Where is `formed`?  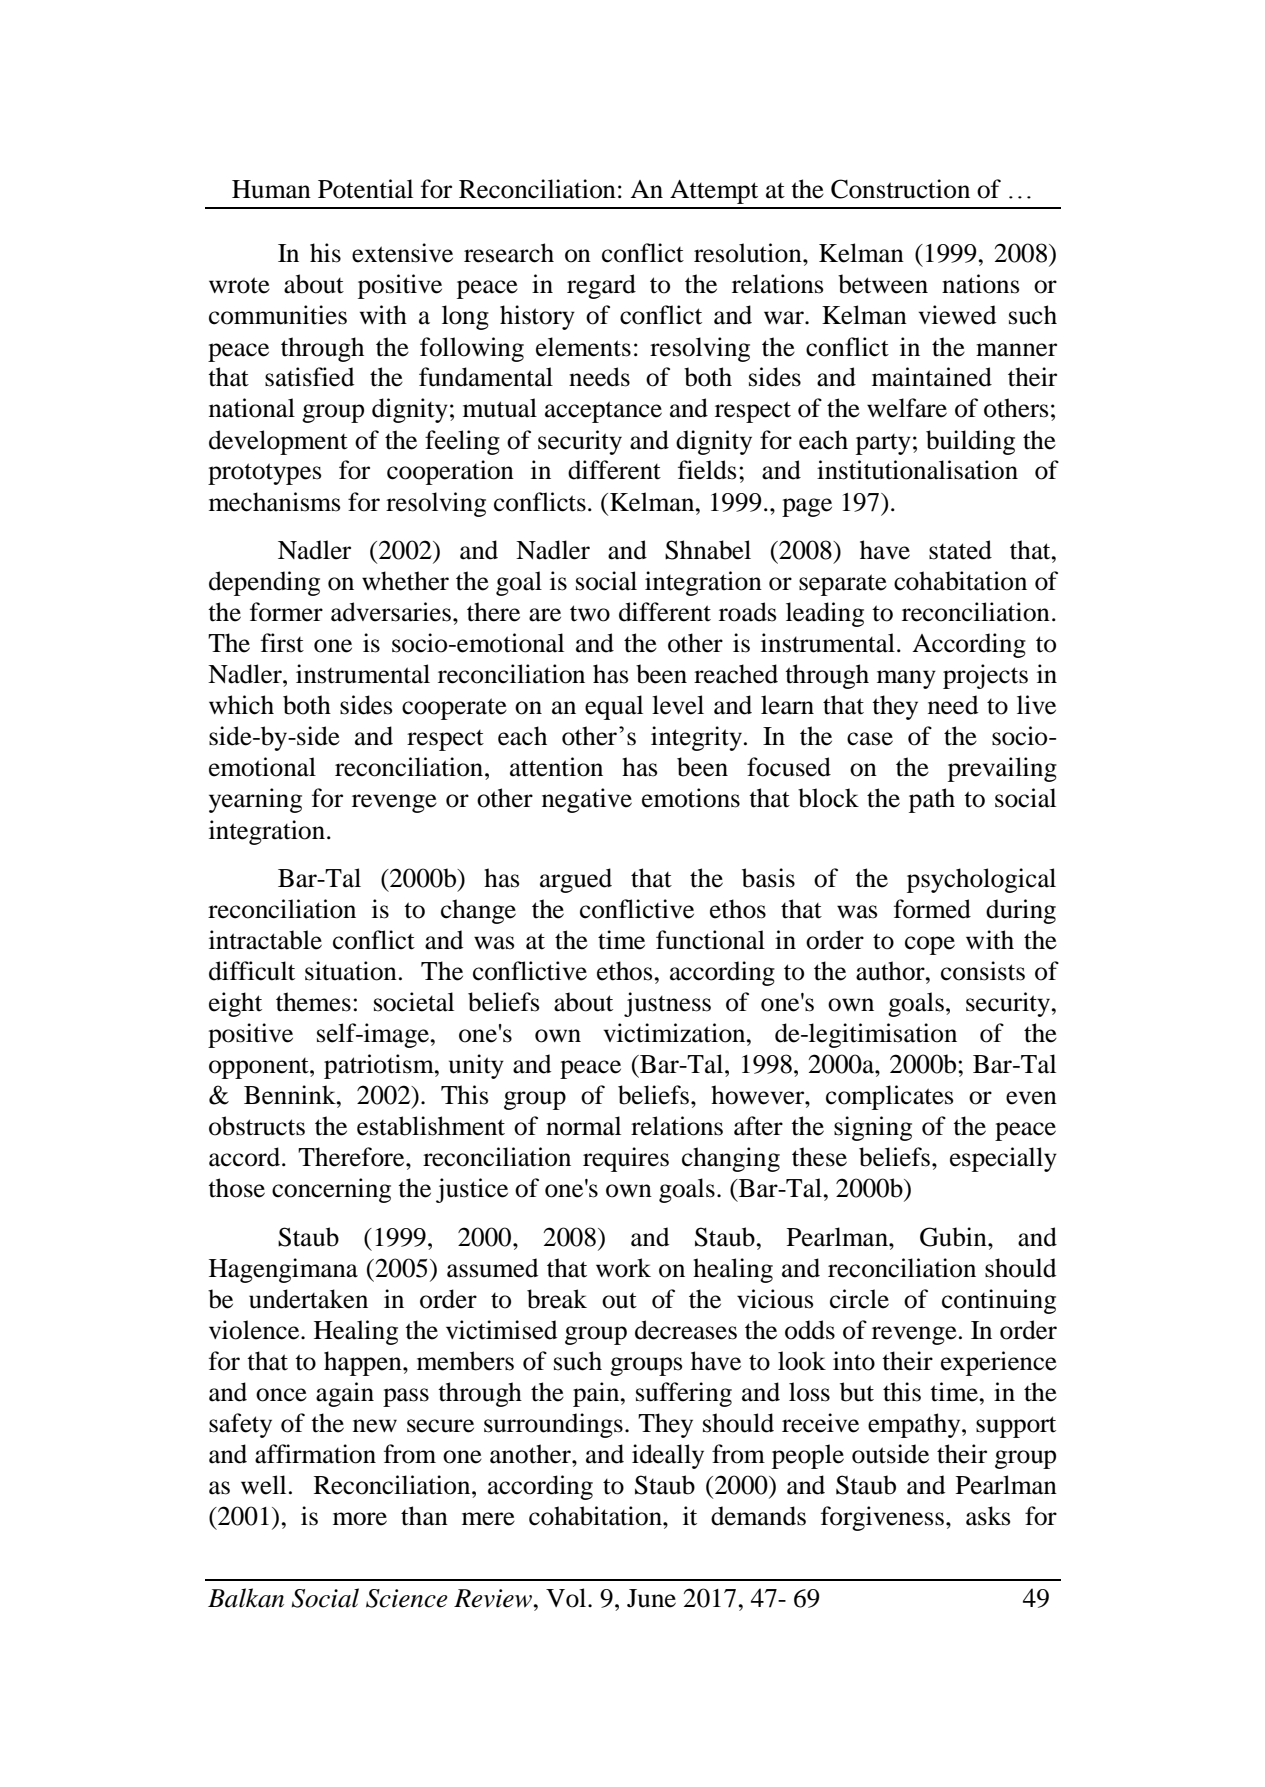
formed is located at coordinates (932, 909).
